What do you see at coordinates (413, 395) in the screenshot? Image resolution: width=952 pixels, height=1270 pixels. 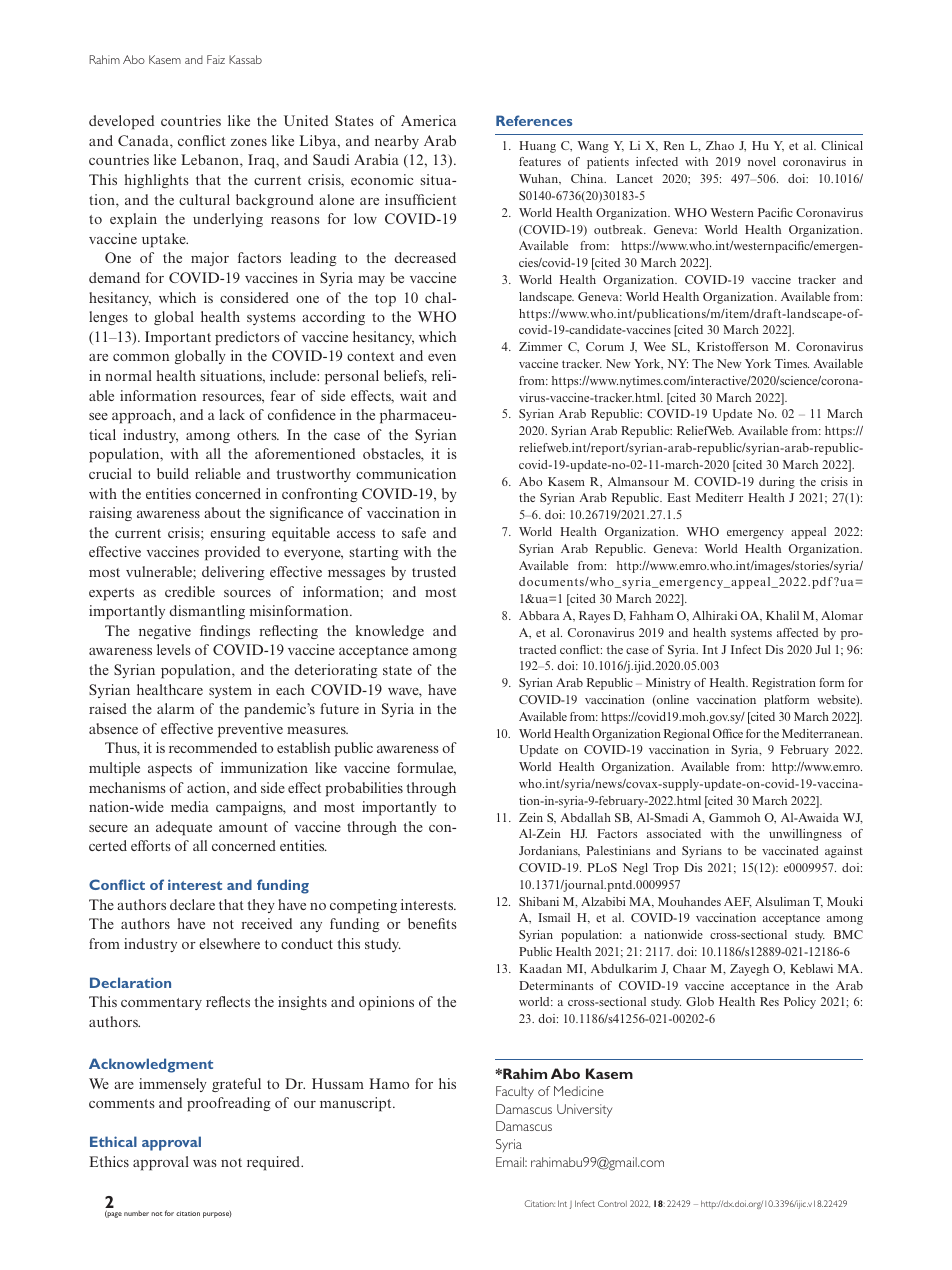 I see `wait` at bounding box center [413, 395].
